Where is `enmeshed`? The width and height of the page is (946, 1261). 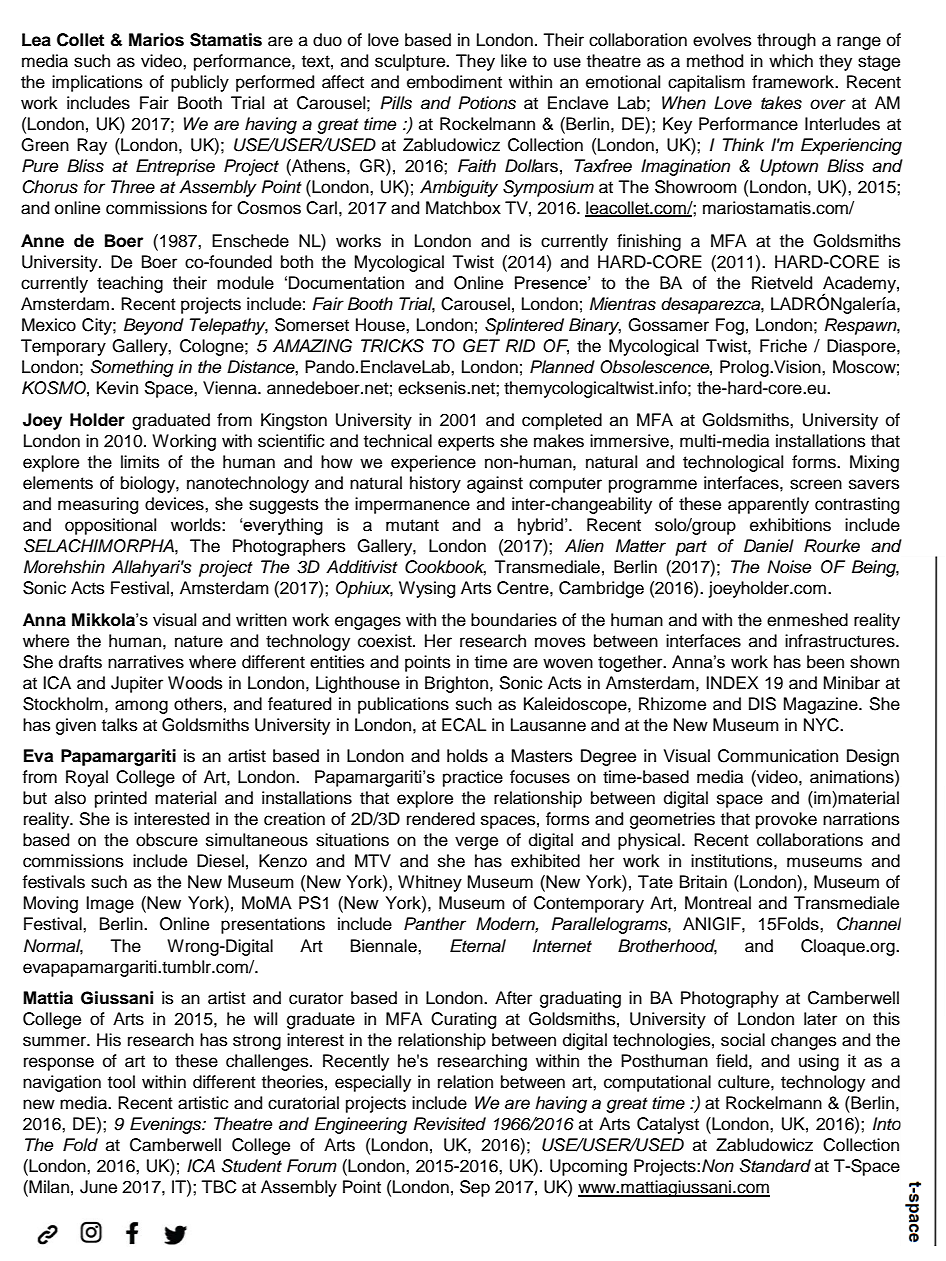
enmeshed is located at coordinates (807, 620).
